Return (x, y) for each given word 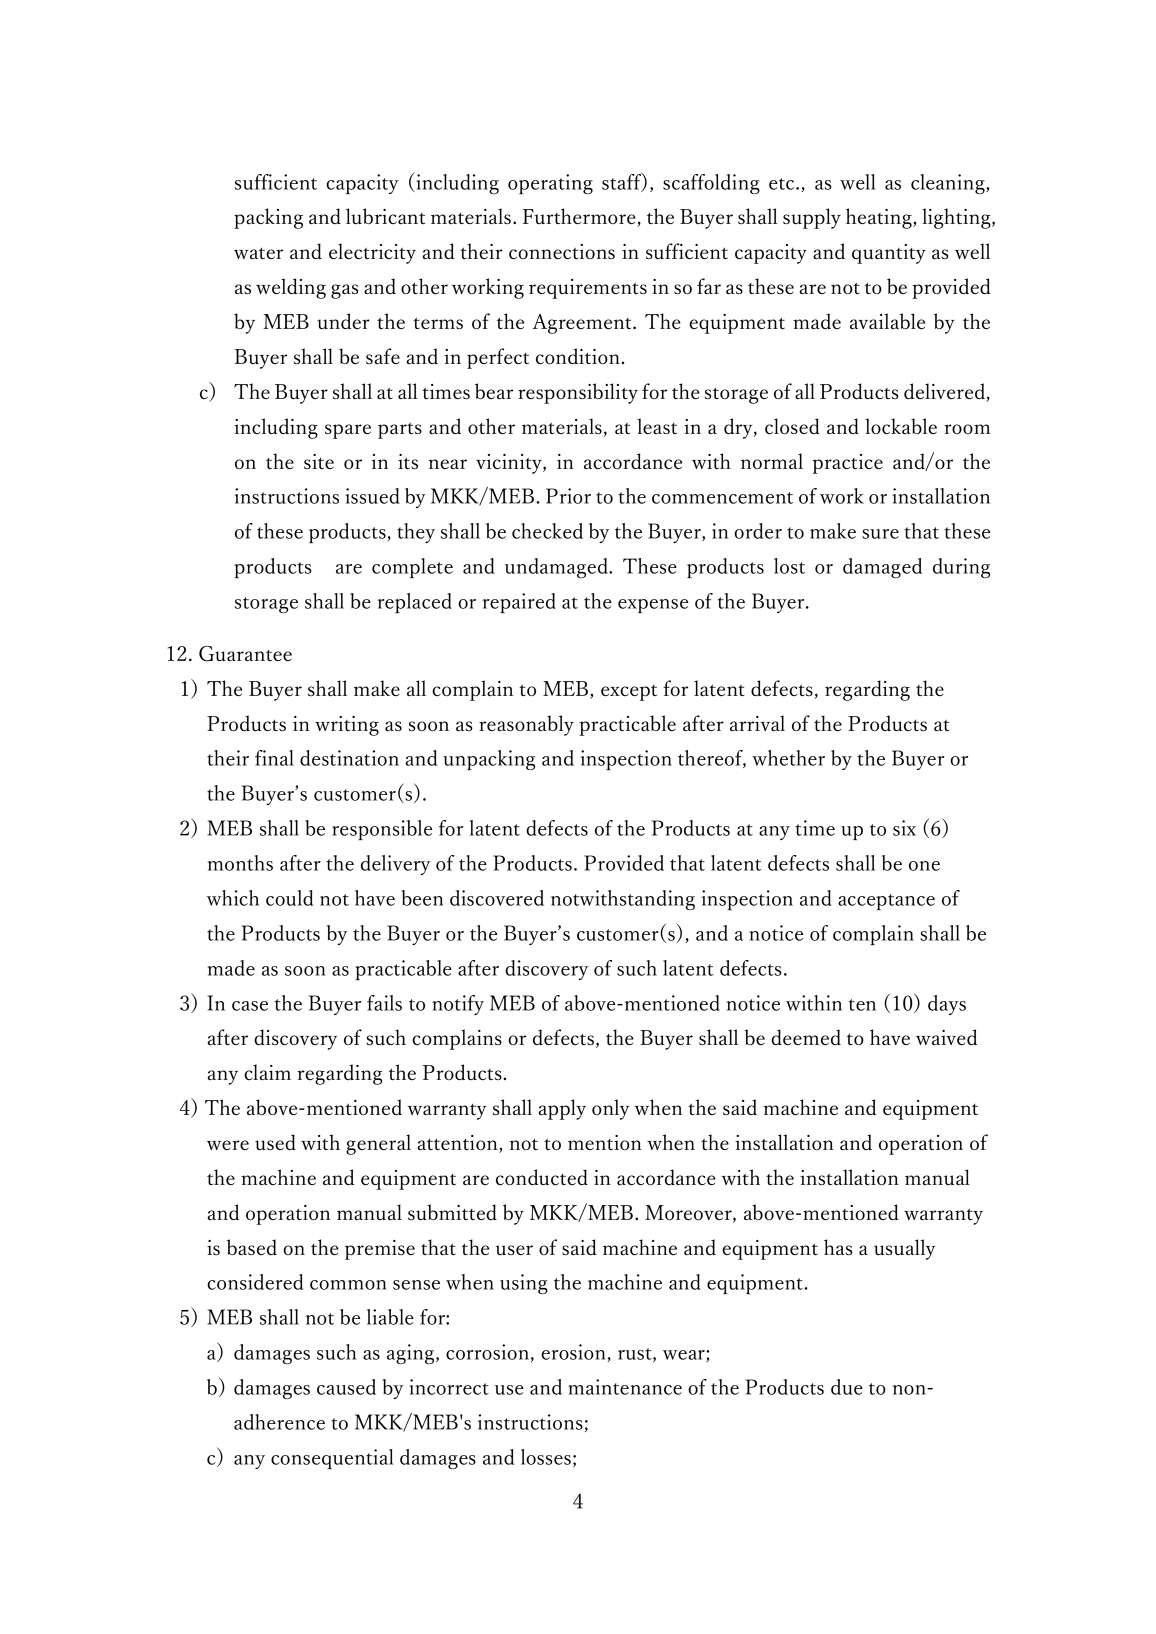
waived (946, 1037)
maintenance (625, 1387)
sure (880, 534)
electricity (372, 253)
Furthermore (580, 217)
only (610, 1109)
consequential (332, 1459)
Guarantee (245, 653)
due (847, 1387)
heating (880, 218)
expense (653, 606)
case (250, 1006)
